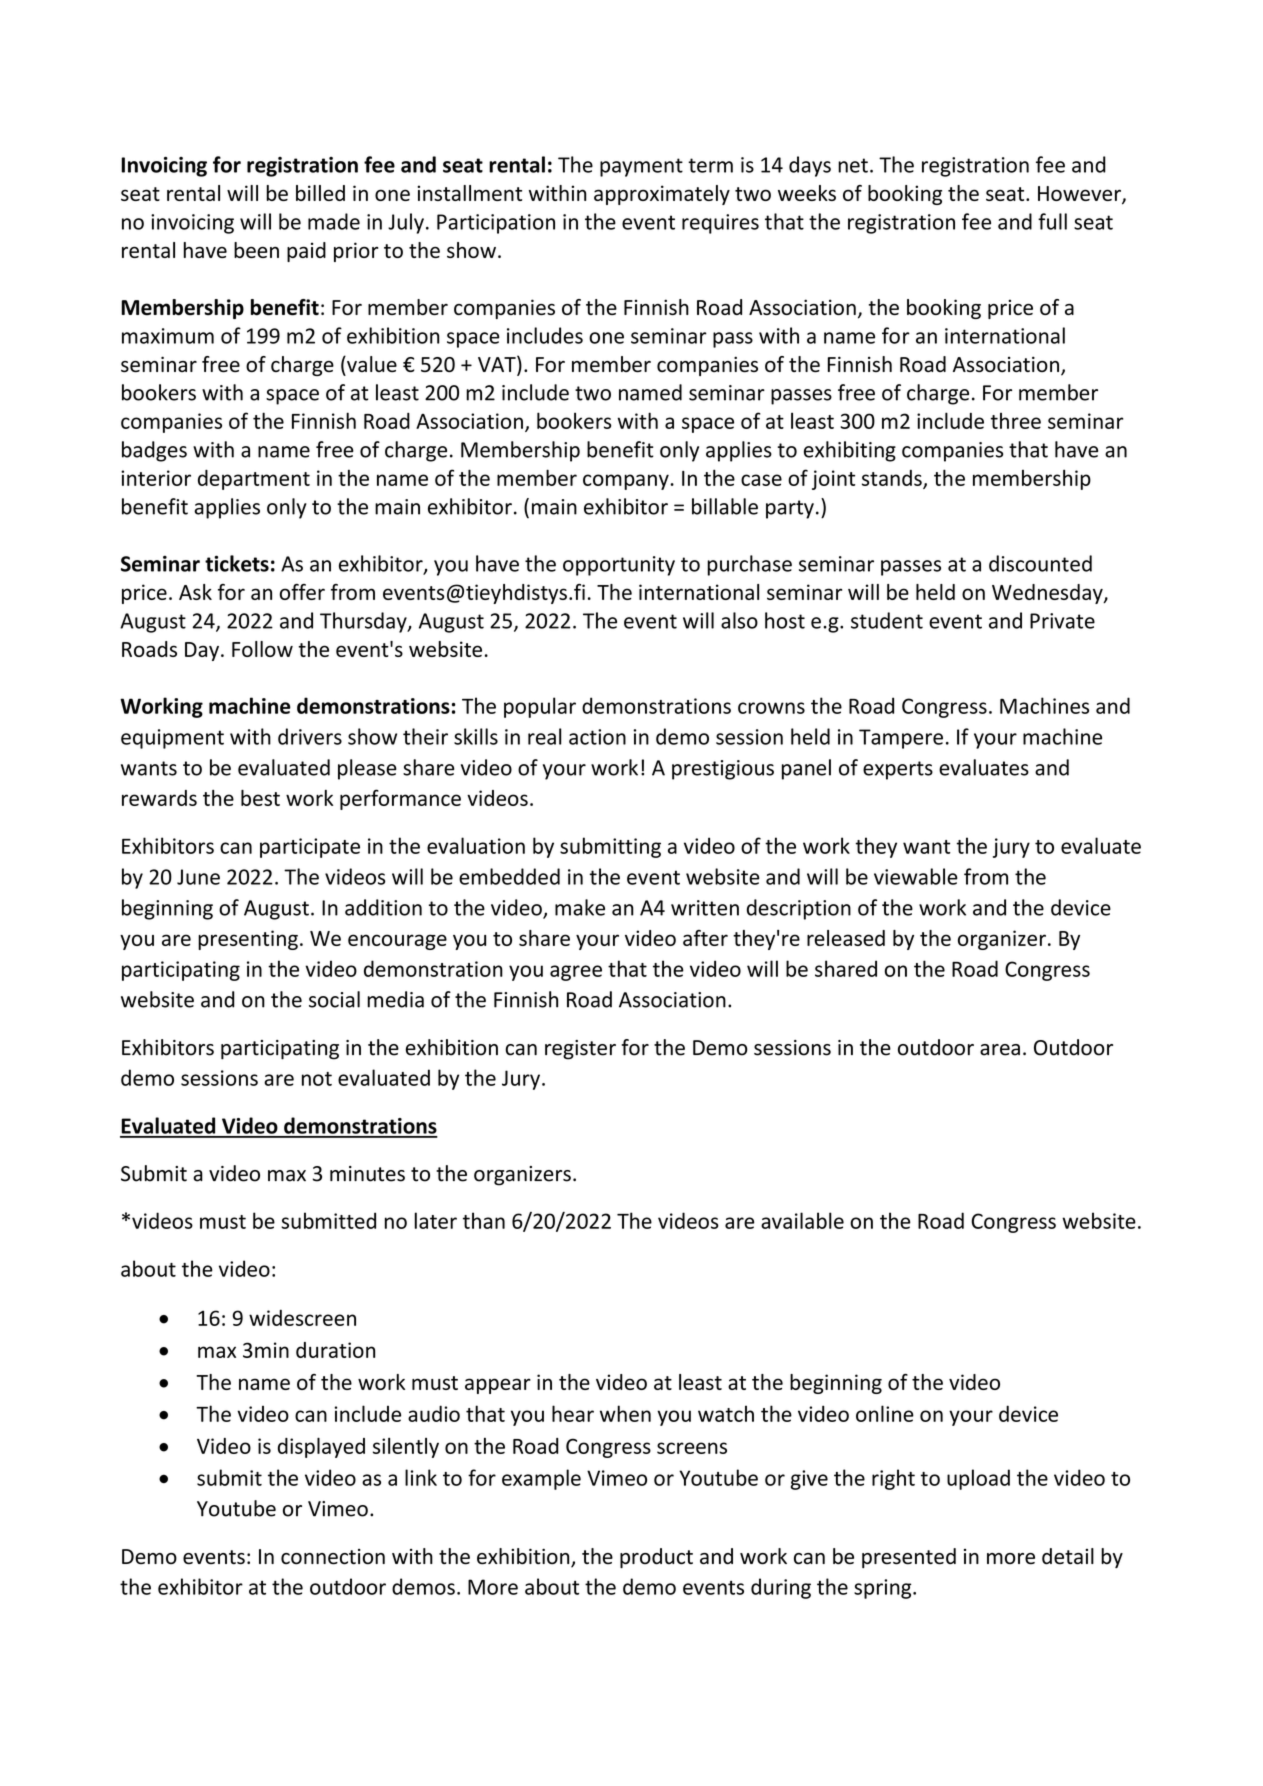 This document has height=1786, width=1263. I want to click on company, so click(627, 482).
